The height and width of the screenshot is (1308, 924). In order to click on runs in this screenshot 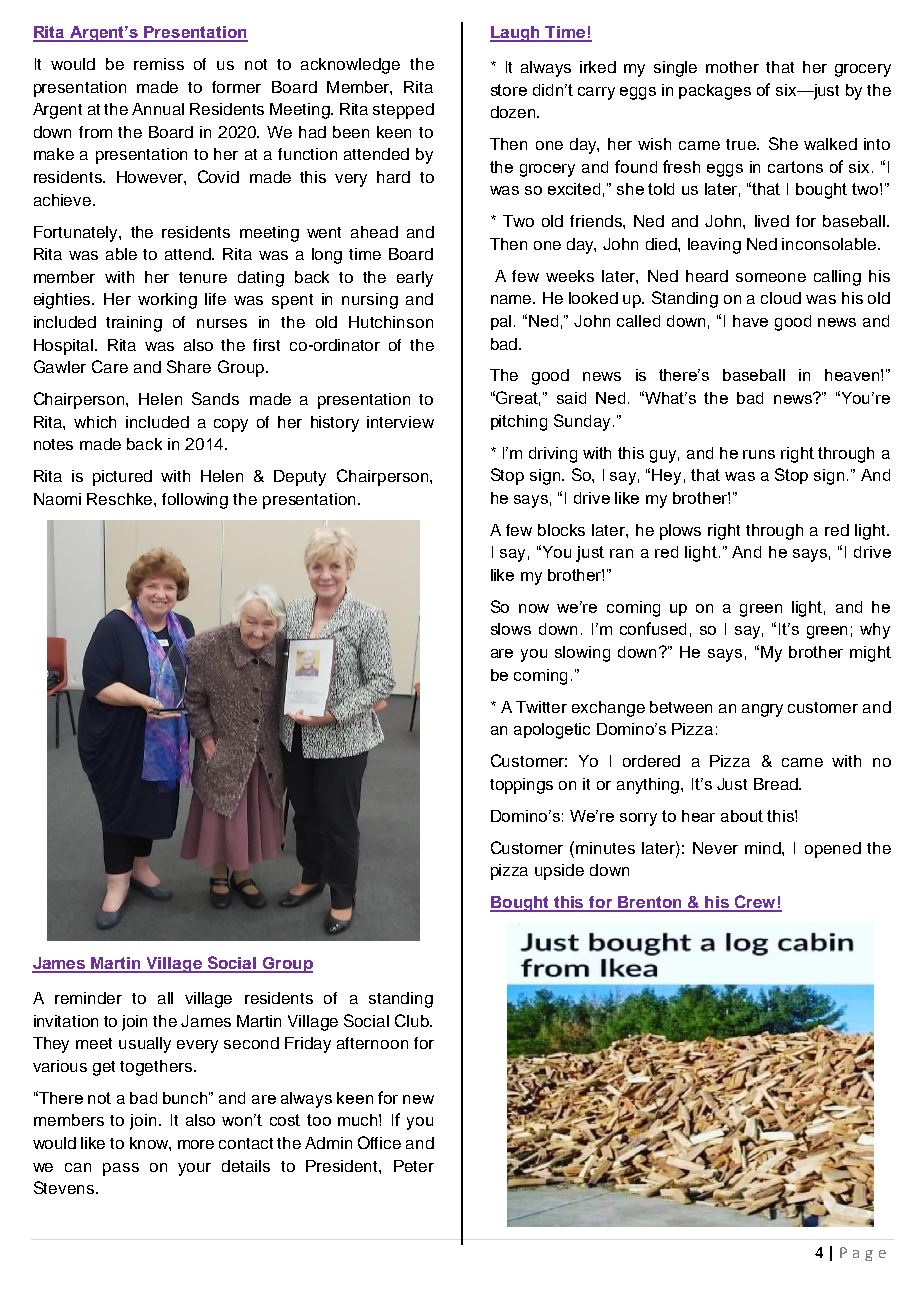, I will do `click(759, 454)`.
